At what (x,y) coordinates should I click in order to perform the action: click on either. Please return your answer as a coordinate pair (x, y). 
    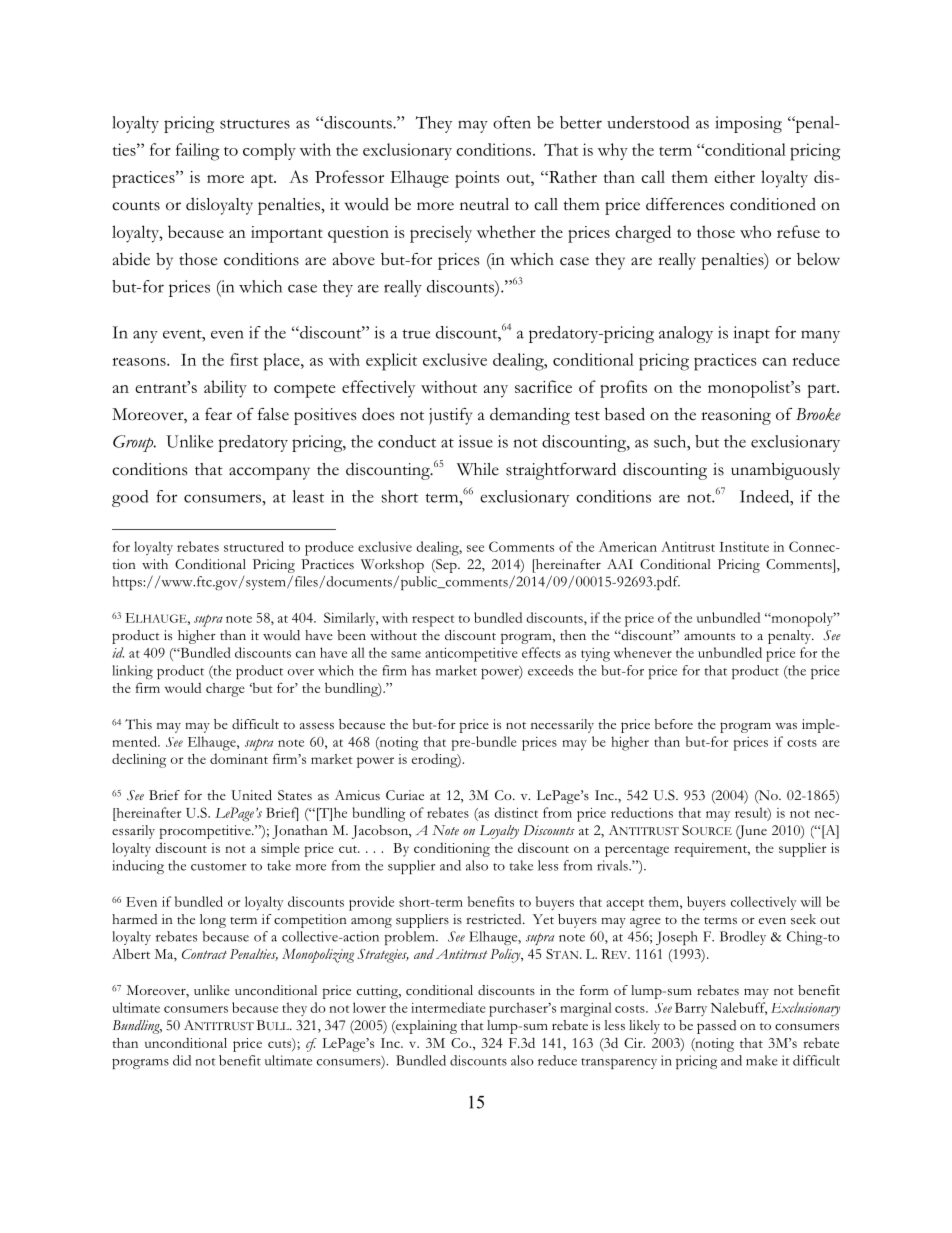
    Looking at the image, I should click on (734, 176).
